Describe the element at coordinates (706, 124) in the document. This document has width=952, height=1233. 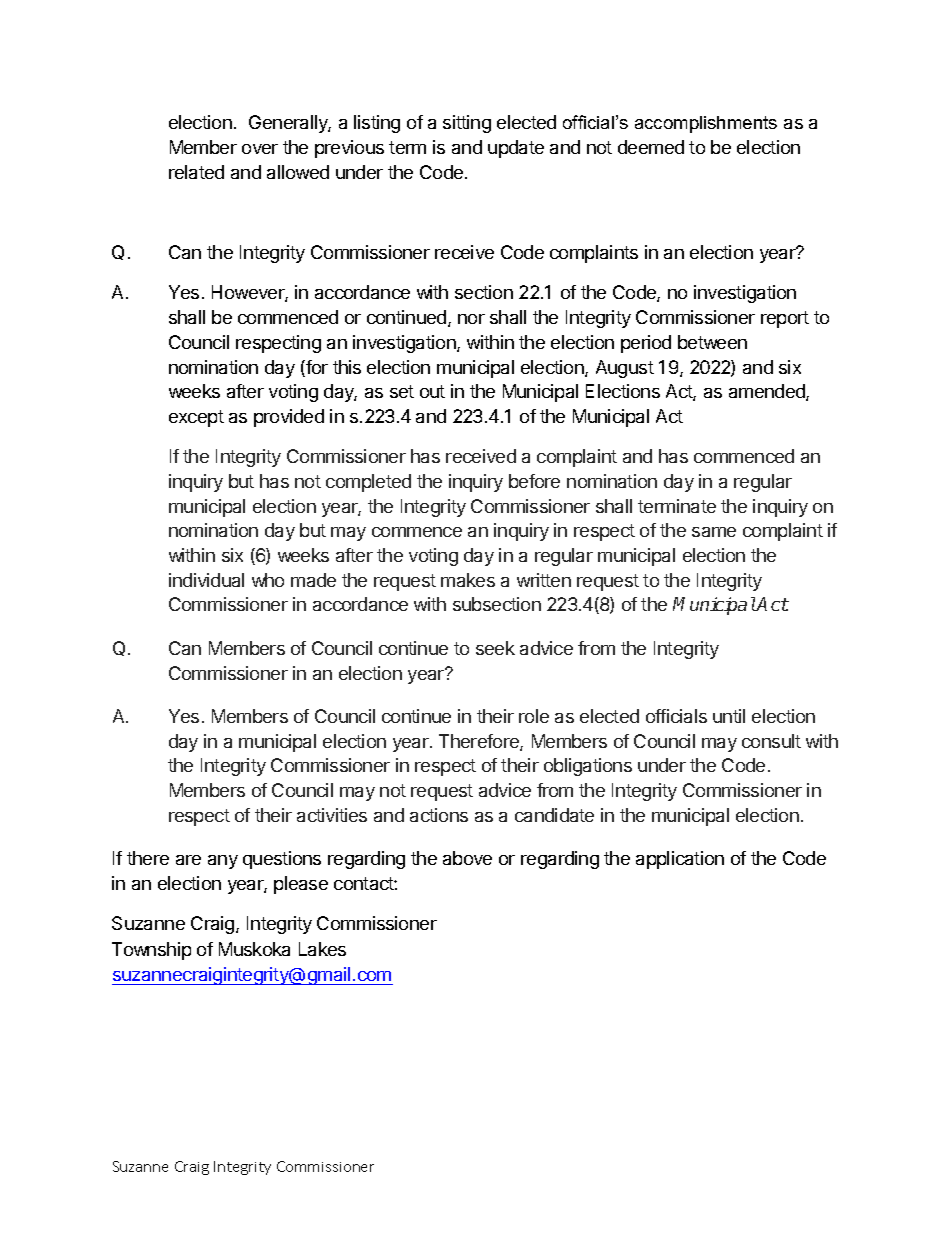
I see `accomplishments` at that location.
